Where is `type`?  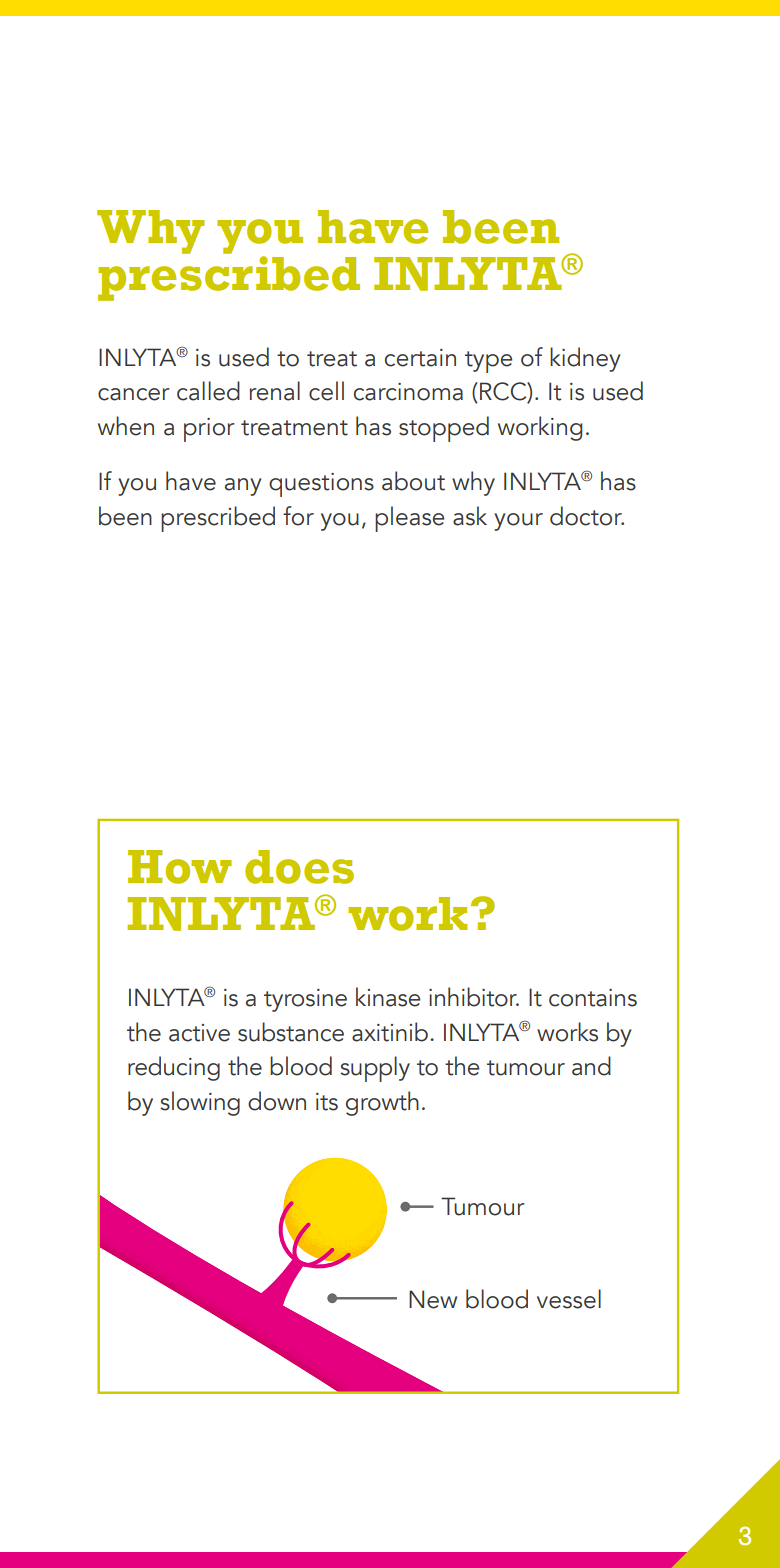 type is located at coordinates (488, 362).
